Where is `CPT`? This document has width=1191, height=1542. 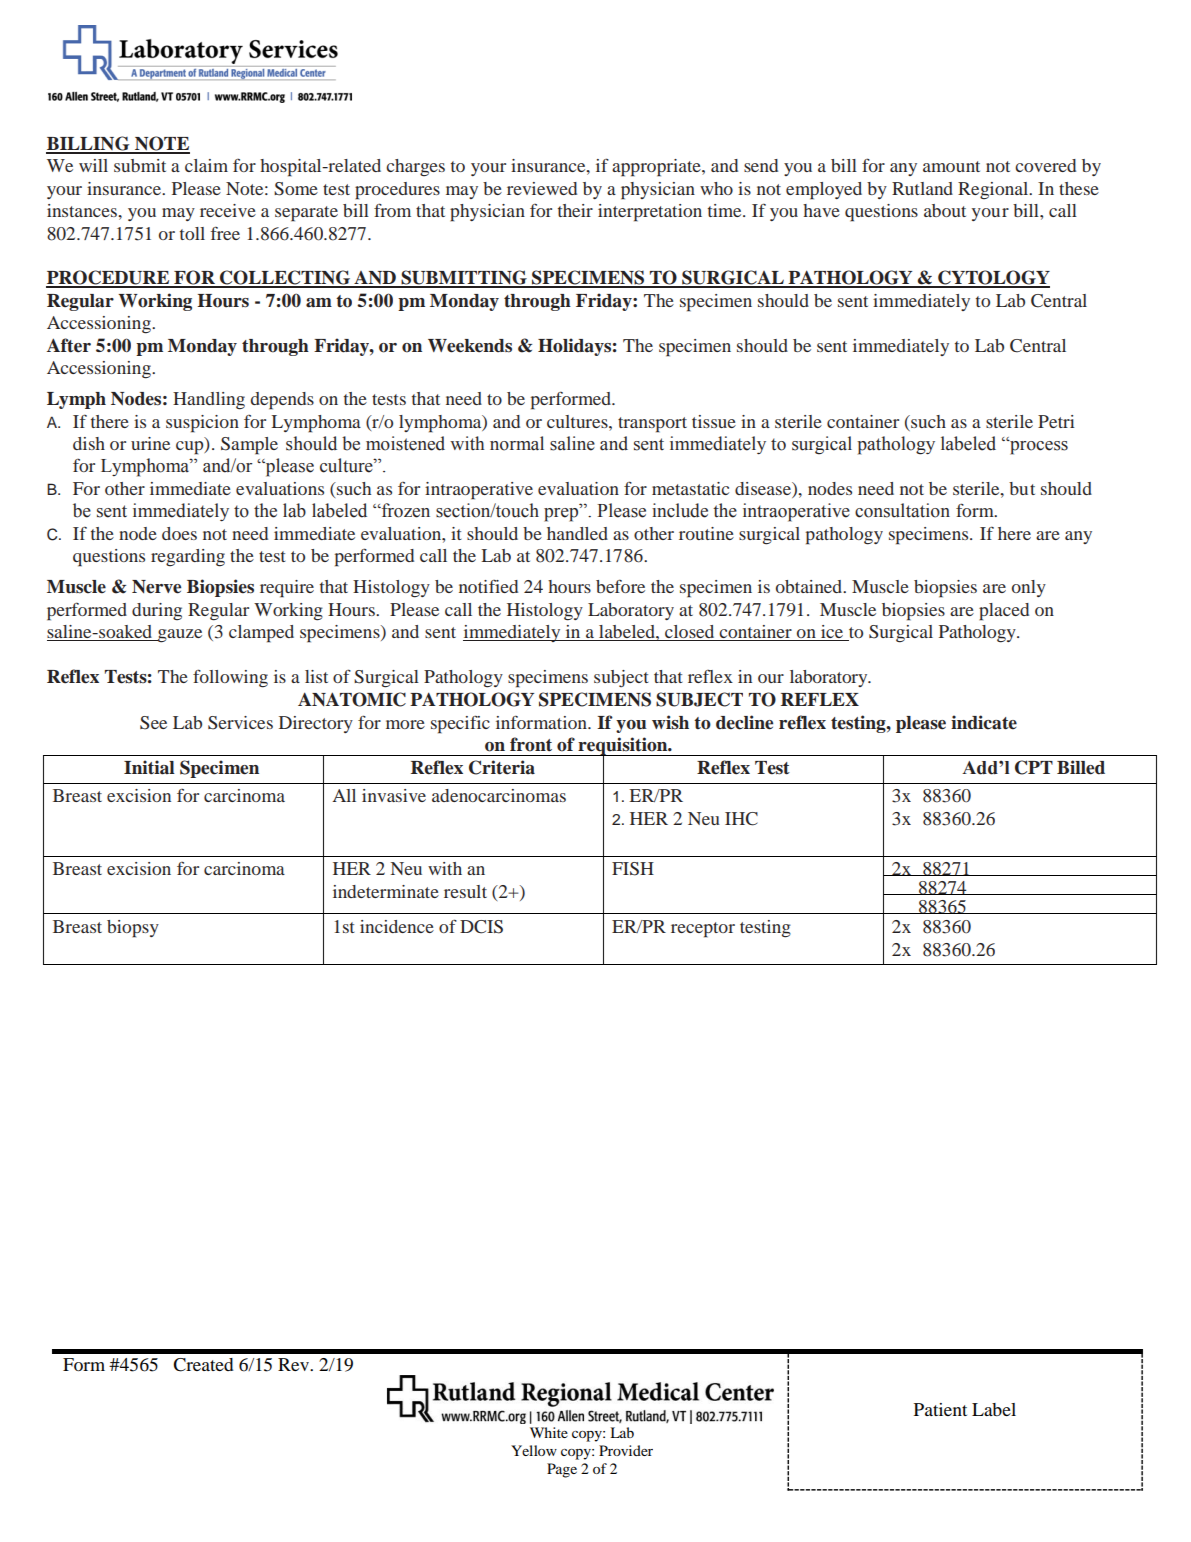 CPT is located at coordinates (1034, 767).
